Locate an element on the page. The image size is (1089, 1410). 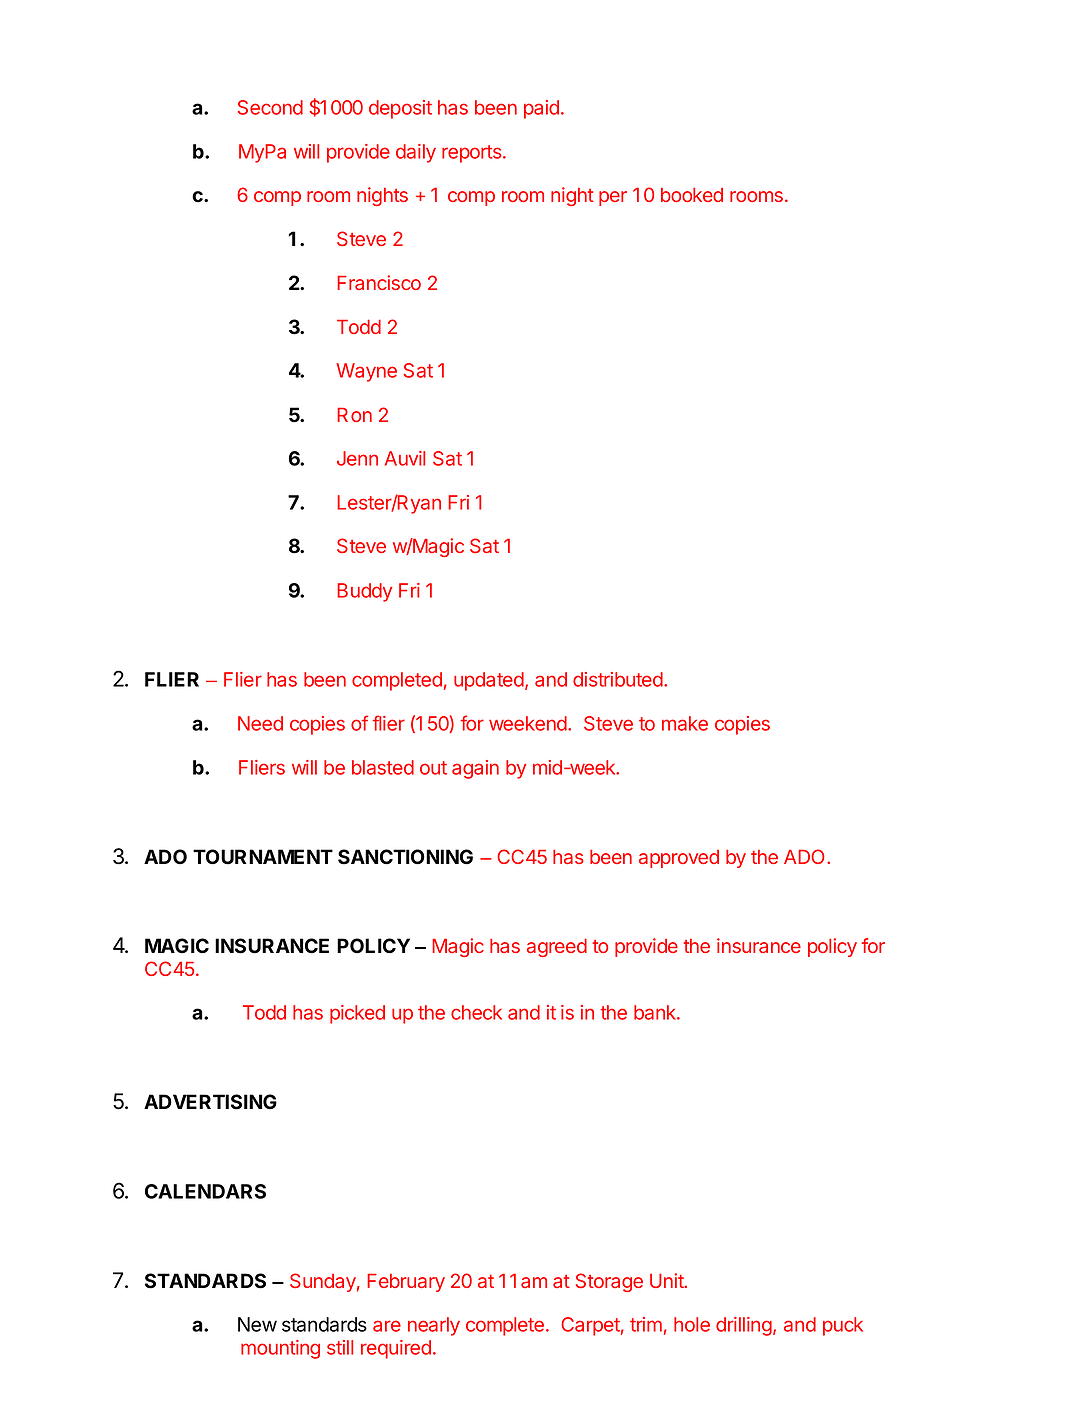
booked is located at coordinates (692, 194).
